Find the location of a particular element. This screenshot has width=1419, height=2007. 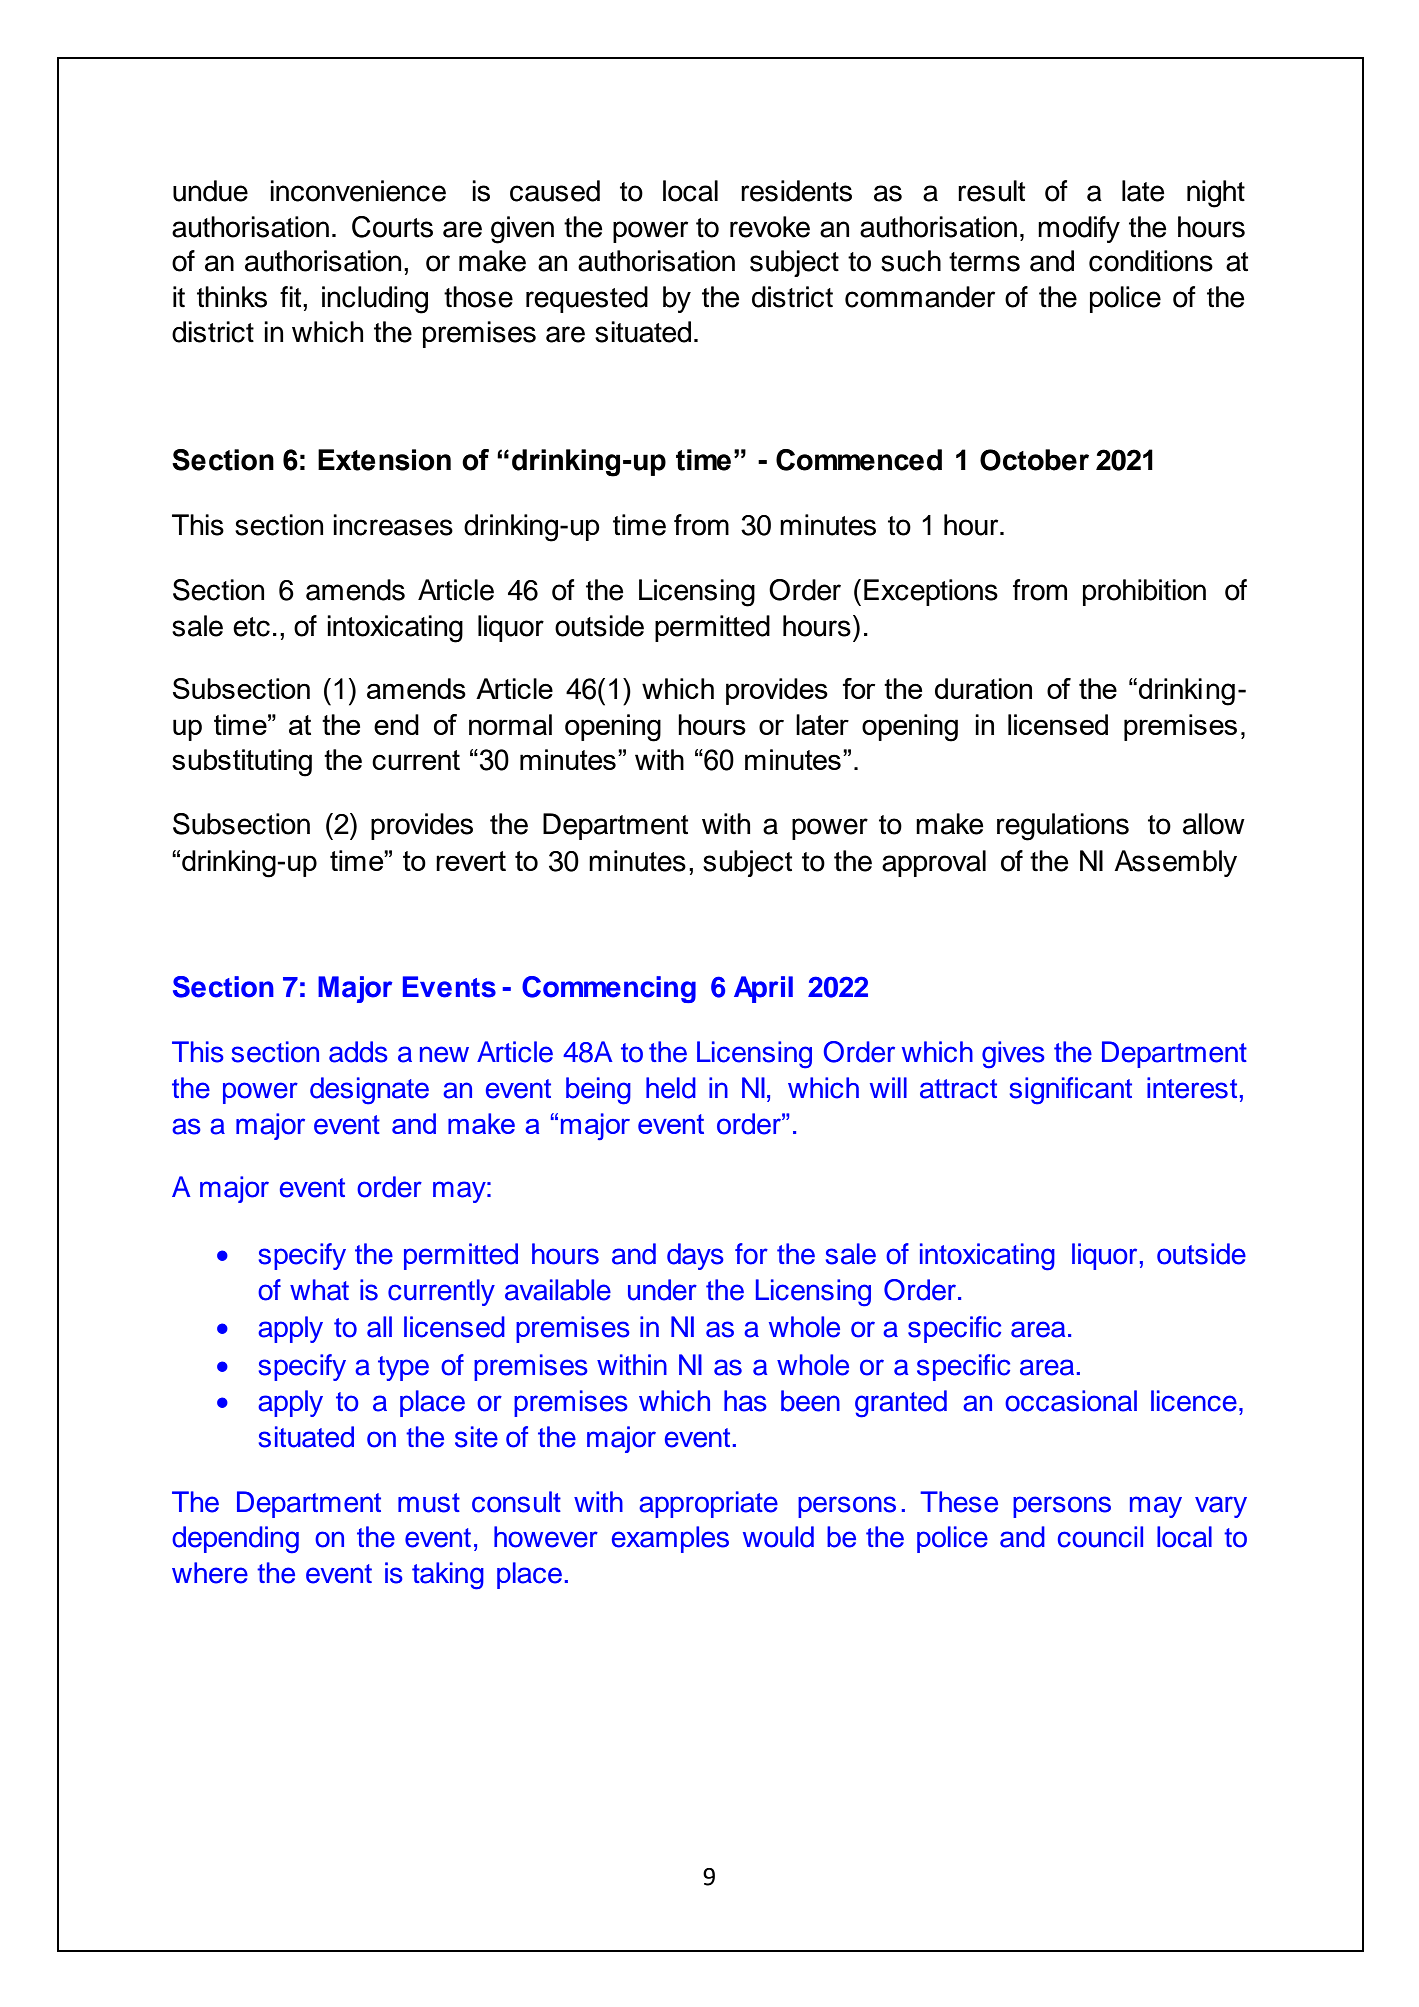

Courts is located at coordinates (392, 227).
